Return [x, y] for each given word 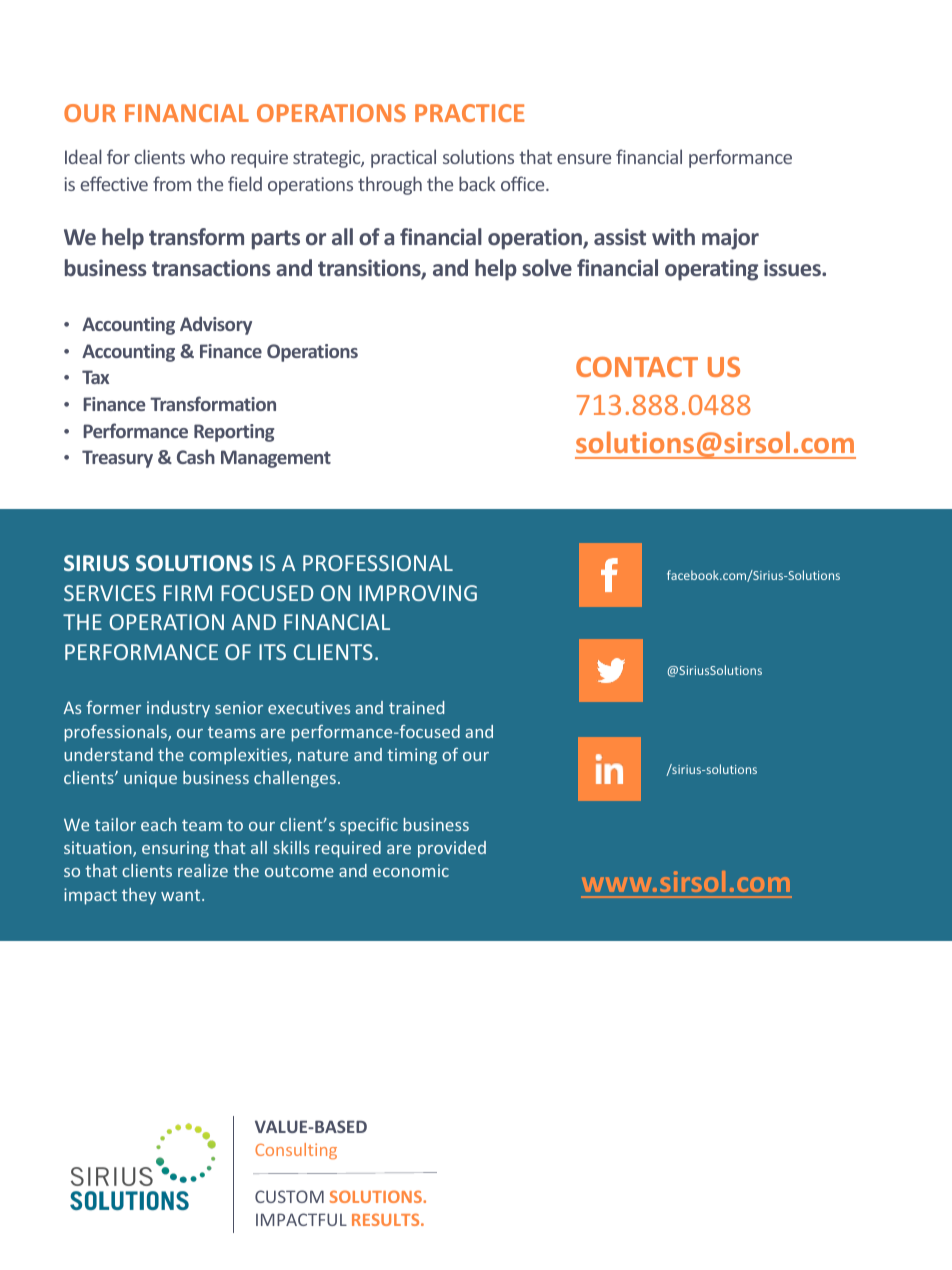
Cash [196, 456]
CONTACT [637, 367]
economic [411, 870]
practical [403, 158]
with [673, 236]
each [159, 824]
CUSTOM [289, 1196]
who [207, 156]
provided [452, 849]
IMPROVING [418, 593]
